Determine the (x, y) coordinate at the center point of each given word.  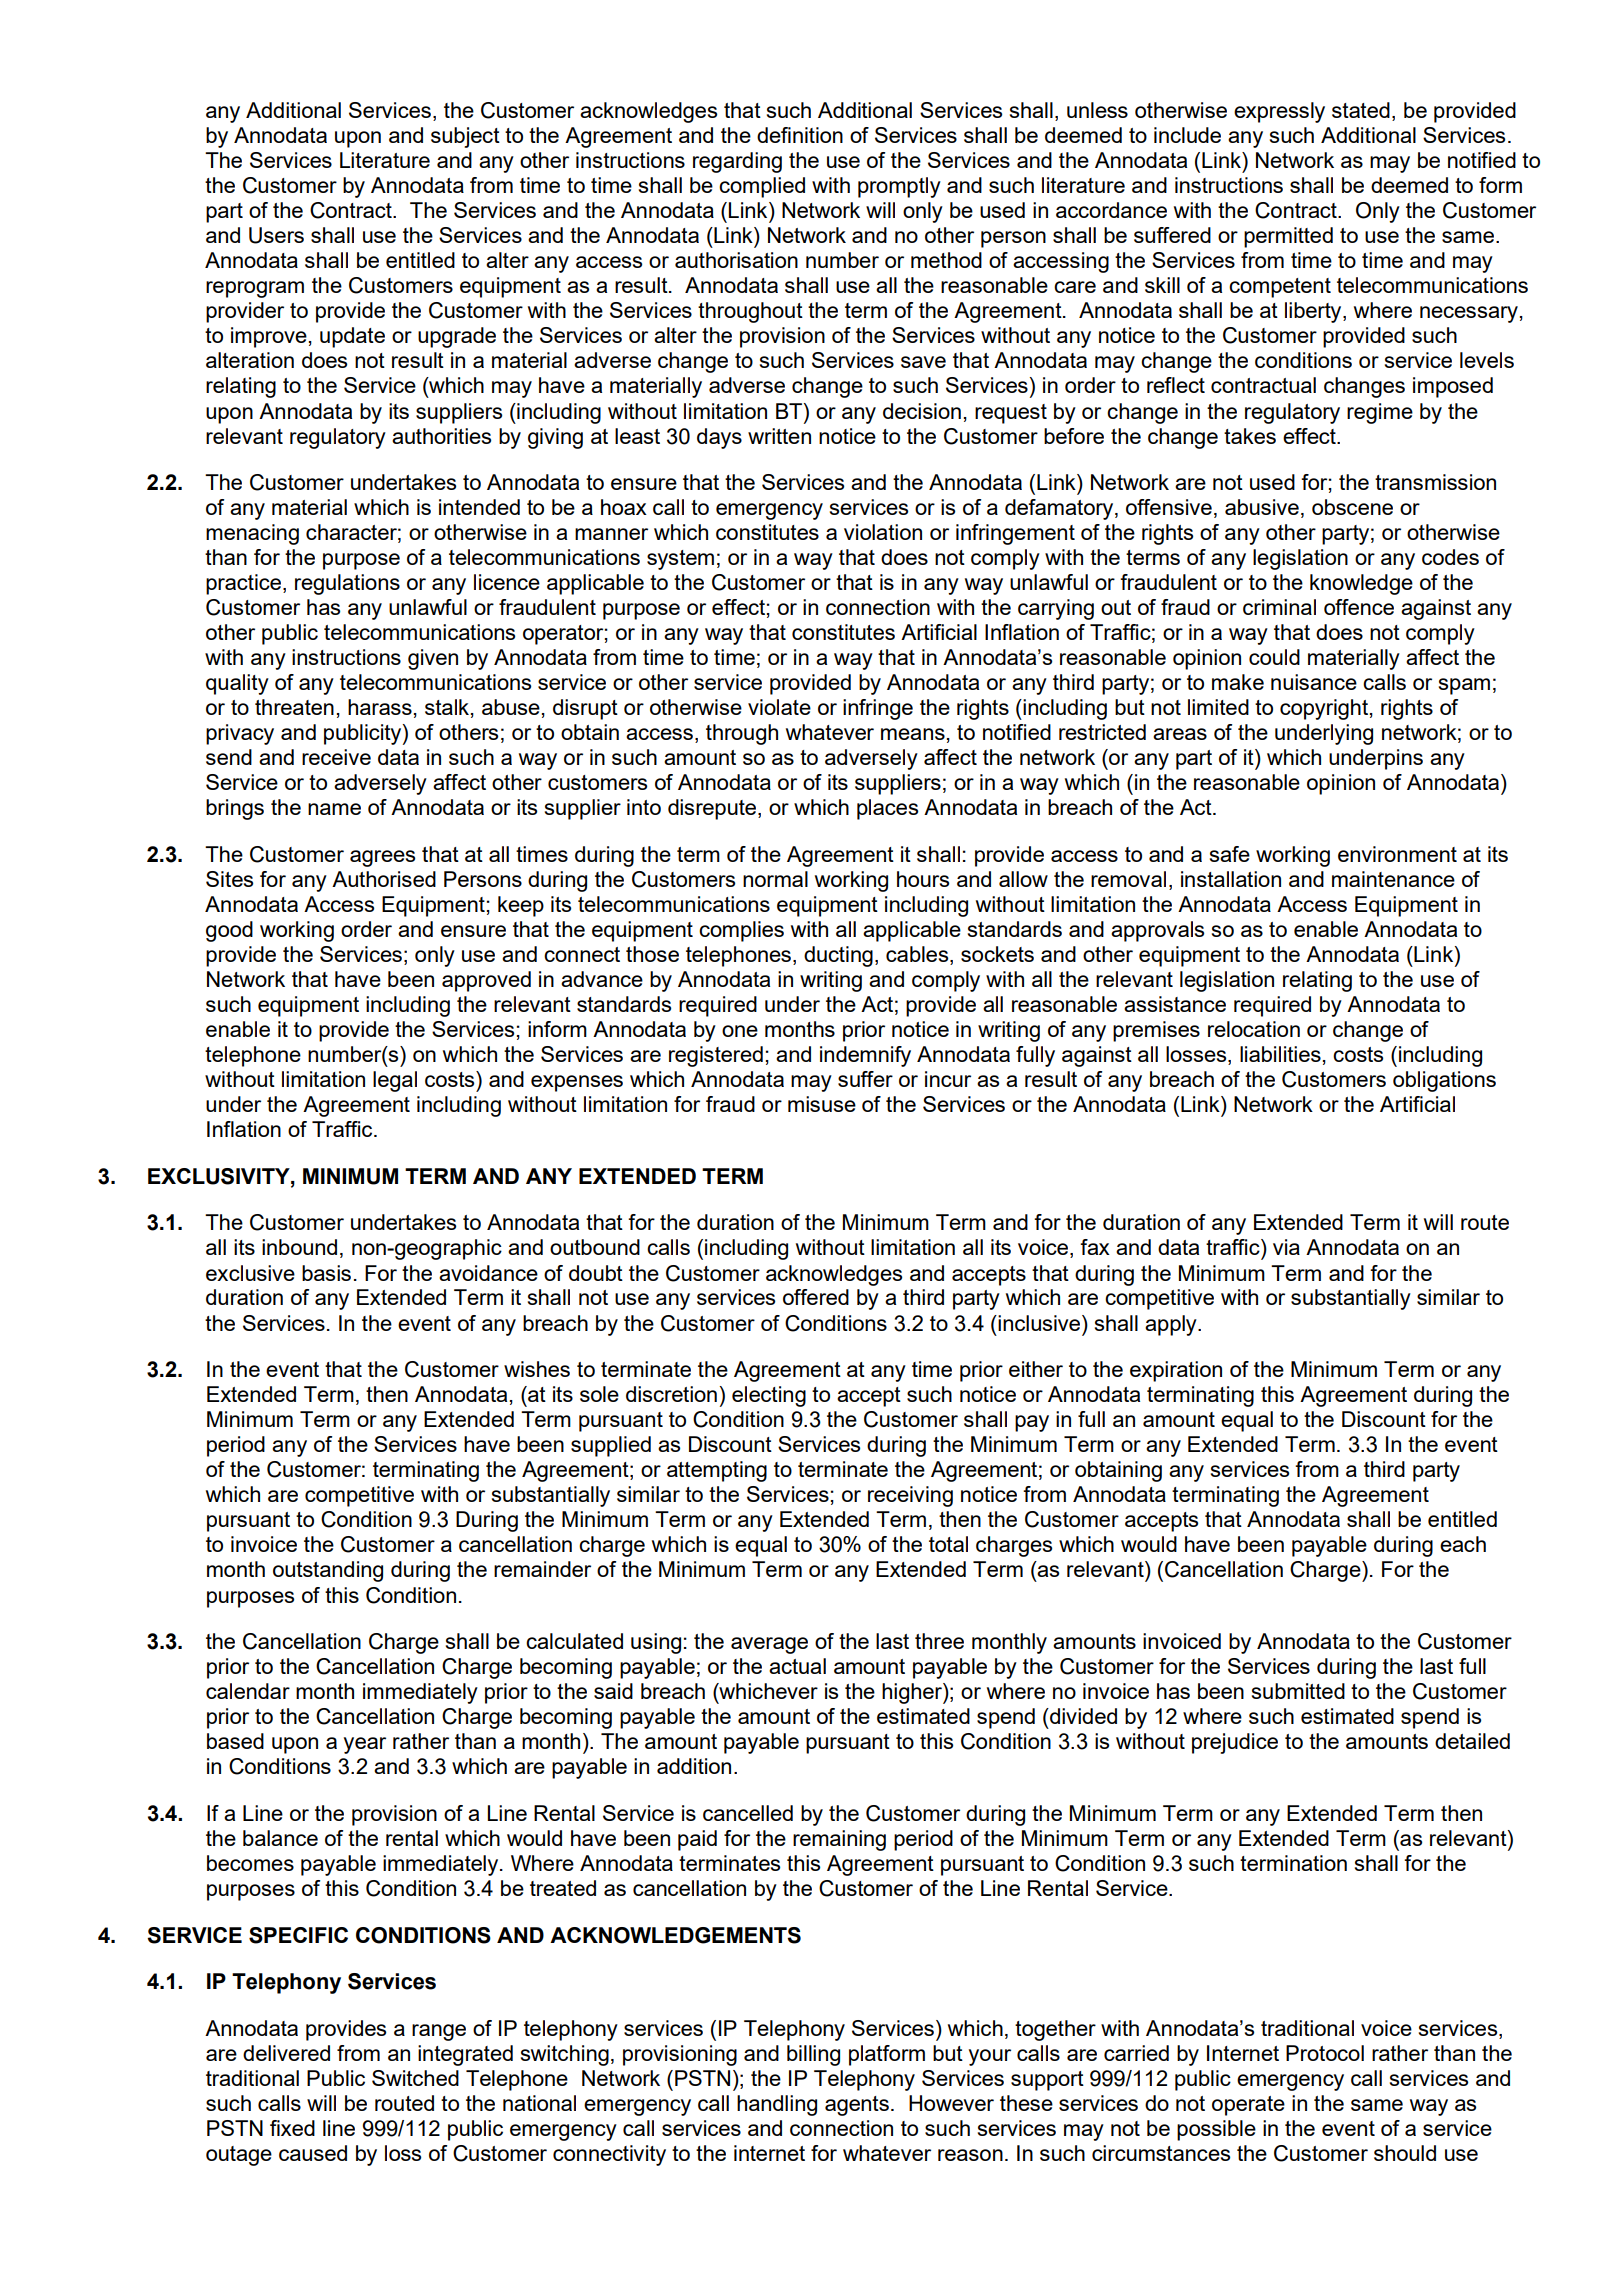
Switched (415, 2078)
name (334, 809)
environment (1397, 854)
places (887, 809)
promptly (899, 187)
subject (465, 137)
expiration (1176, 1371)
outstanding (328, 1571)
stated (1361, 110)
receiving (910, 1496)
